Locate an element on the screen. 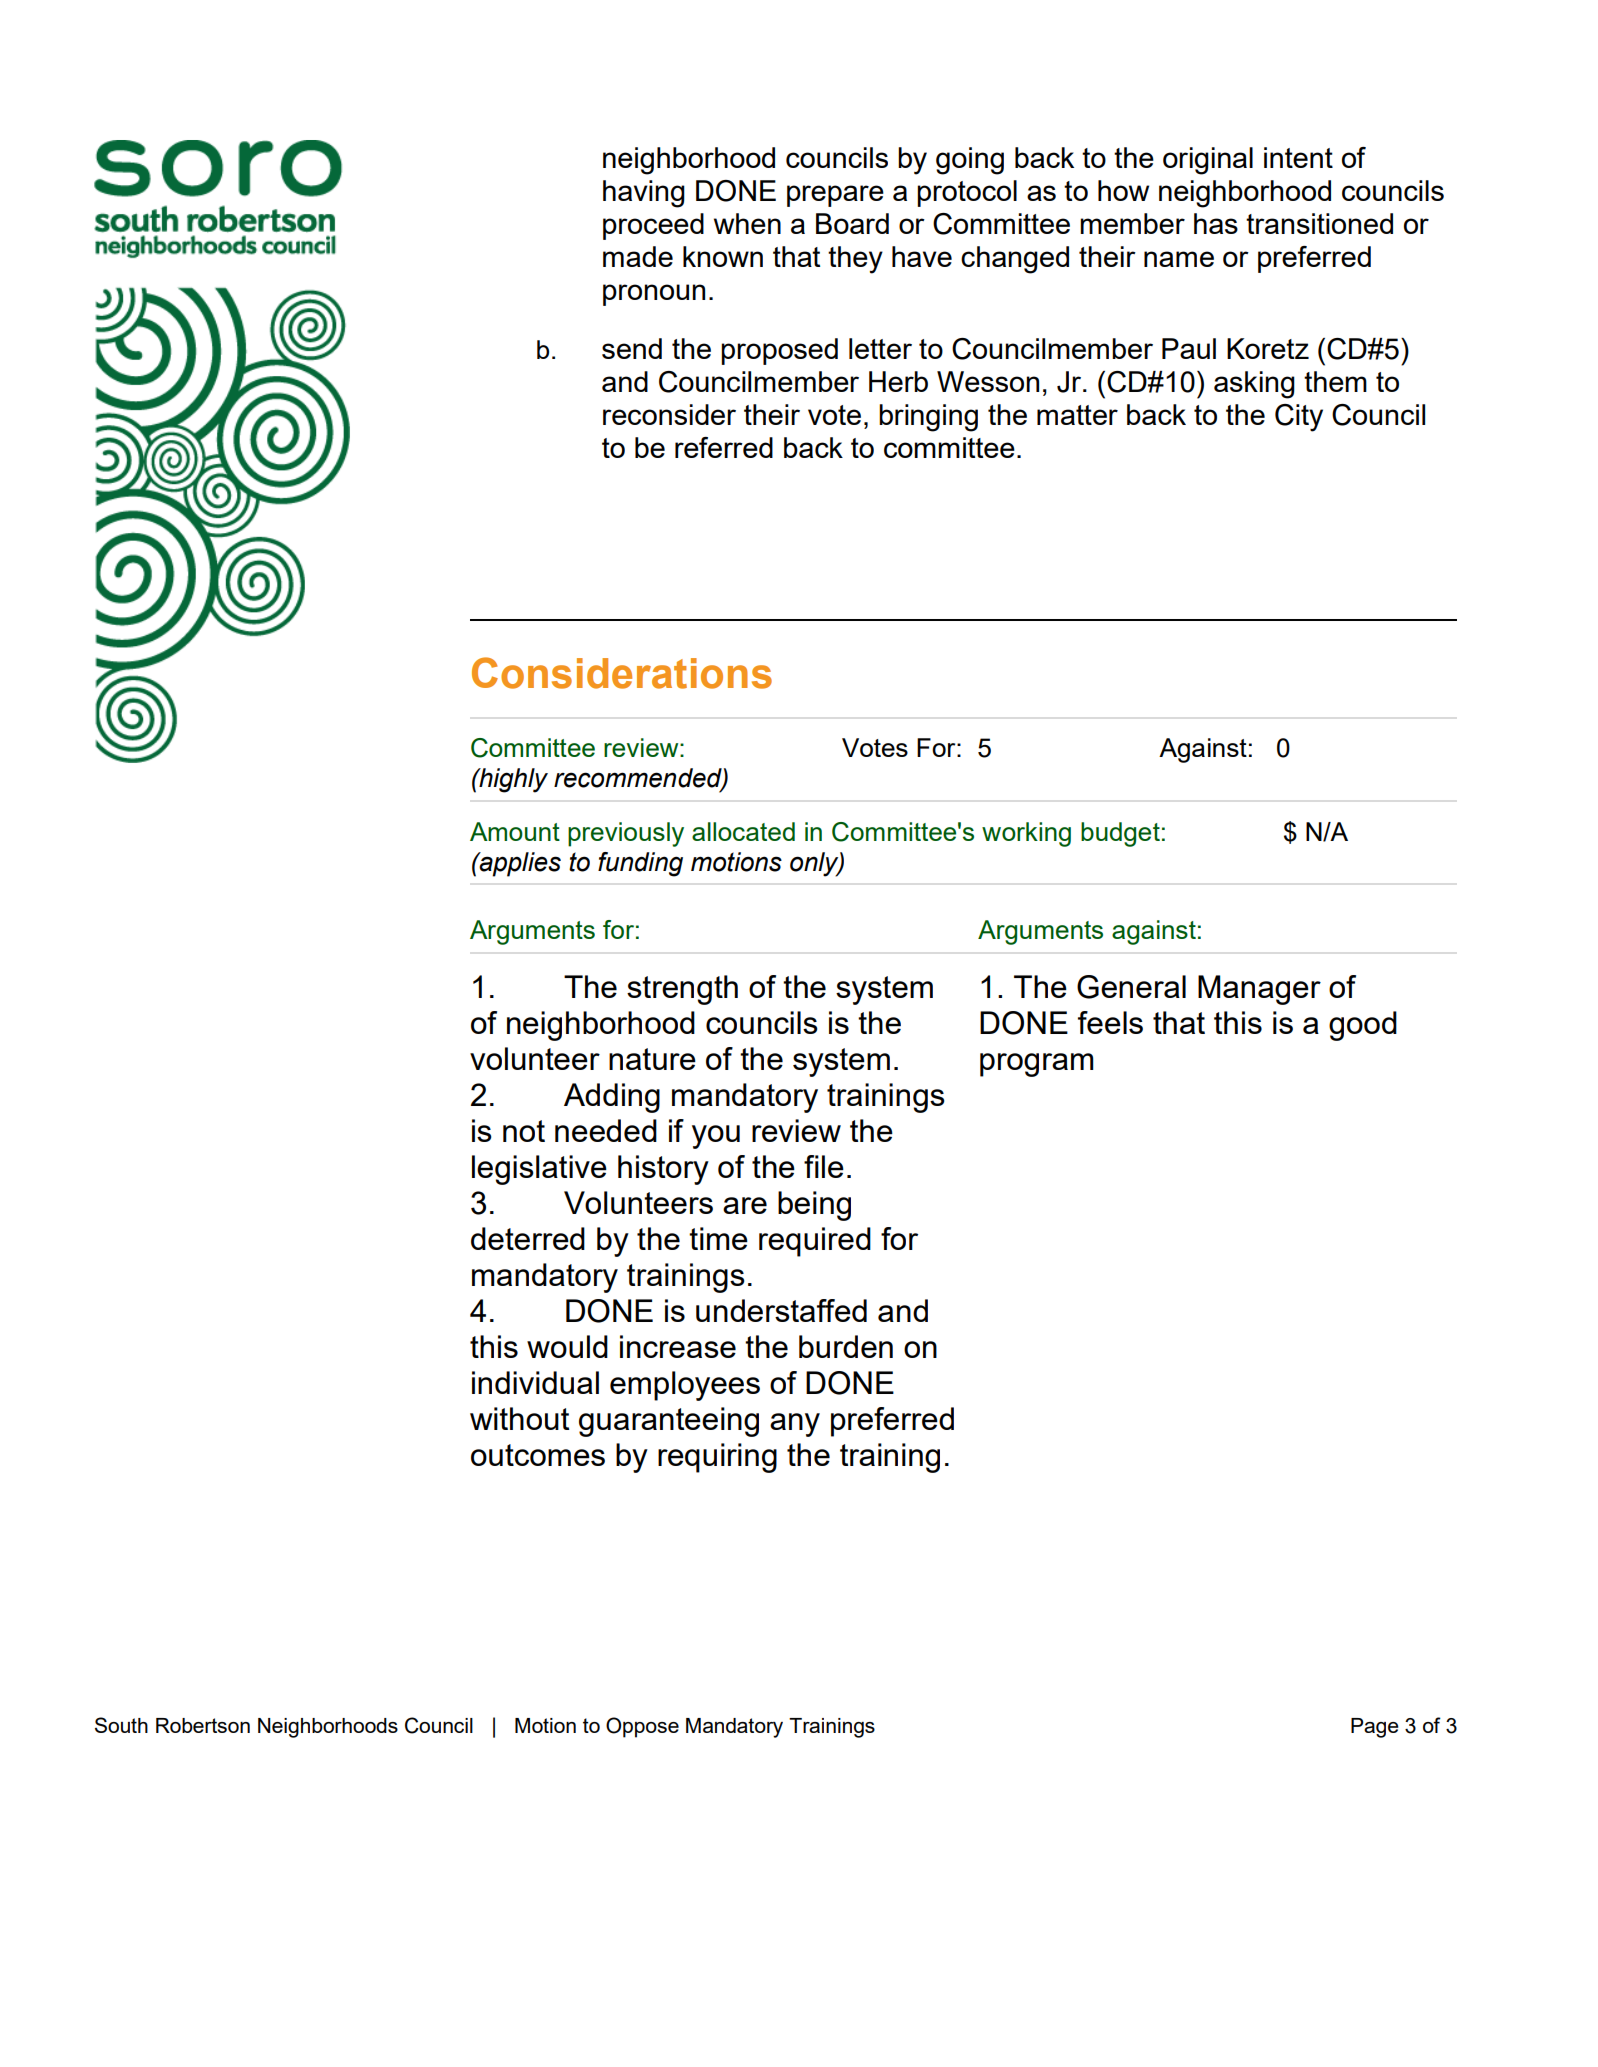  Page is located at coordinates (1375, 1728).
